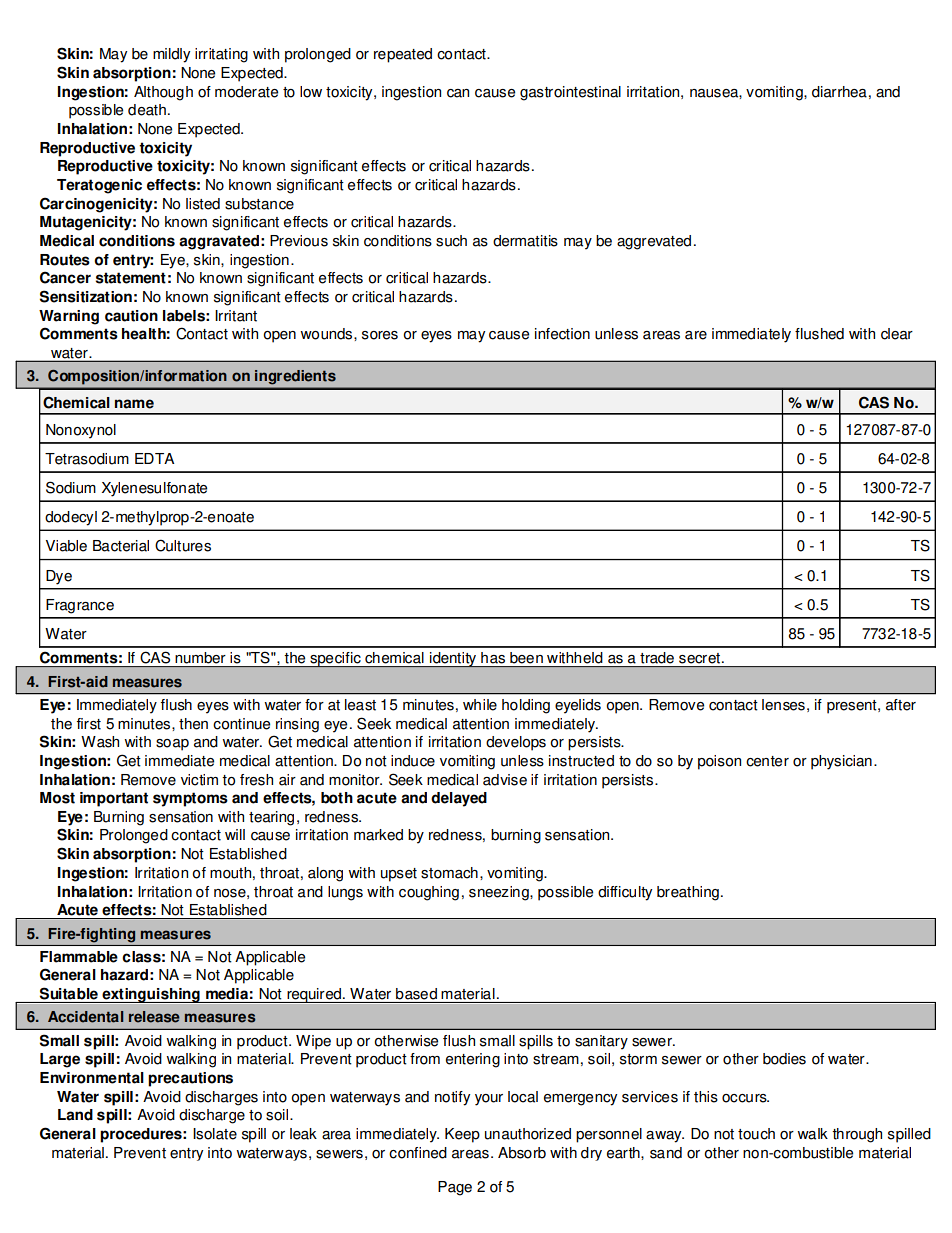  What do you see at coordinates (570, 93) in the screenshot?
I see `gastrointestinal` at bounding box center [570, 93].
